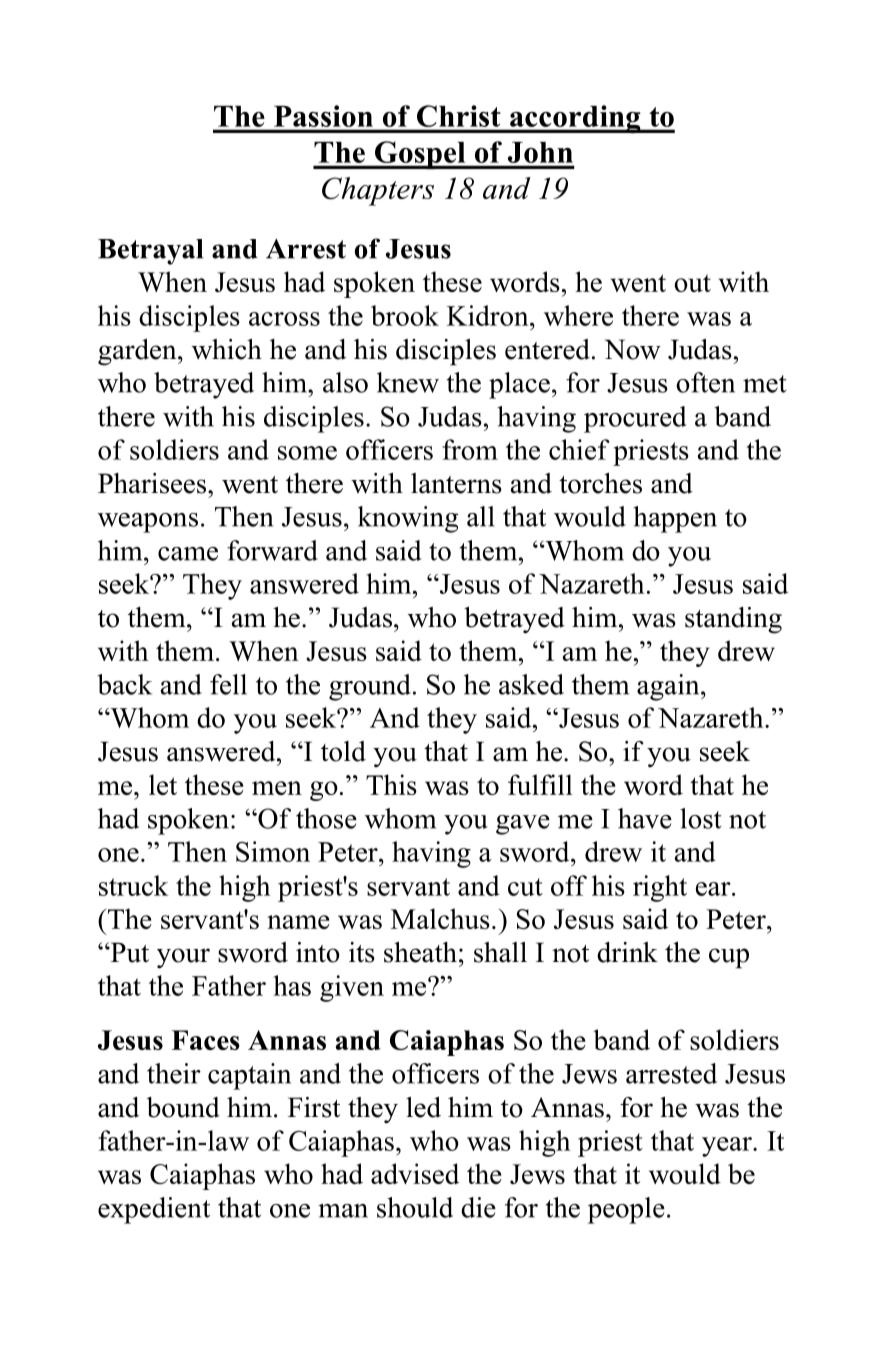  What do you see at coordinates (323, 116) in the screenshot?
I see `Passion` at bounding box center [323, 116].
